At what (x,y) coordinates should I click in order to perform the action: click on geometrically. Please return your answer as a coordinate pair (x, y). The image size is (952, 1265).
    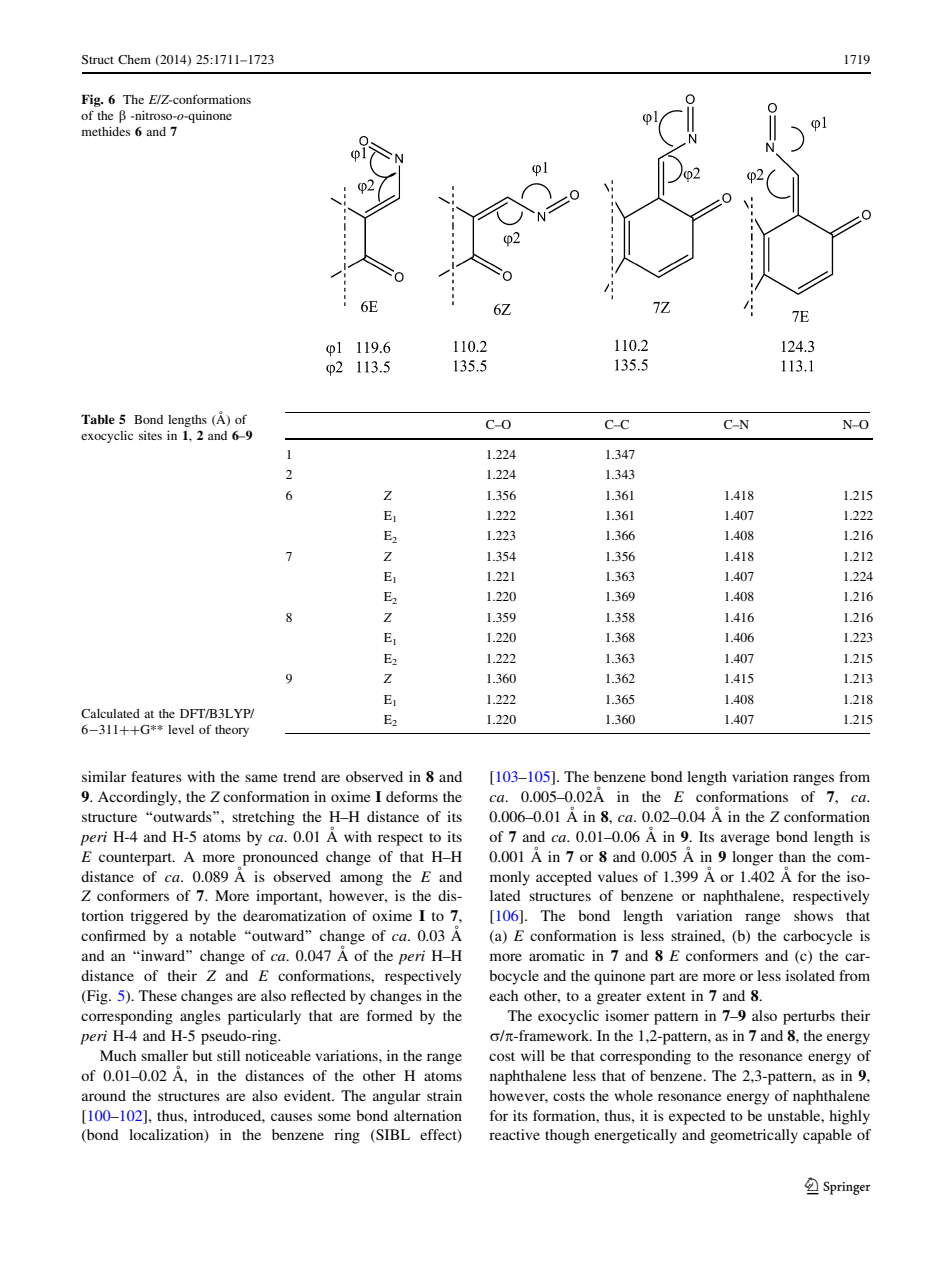
    Looking at the image, I should click on (754, 1136).
